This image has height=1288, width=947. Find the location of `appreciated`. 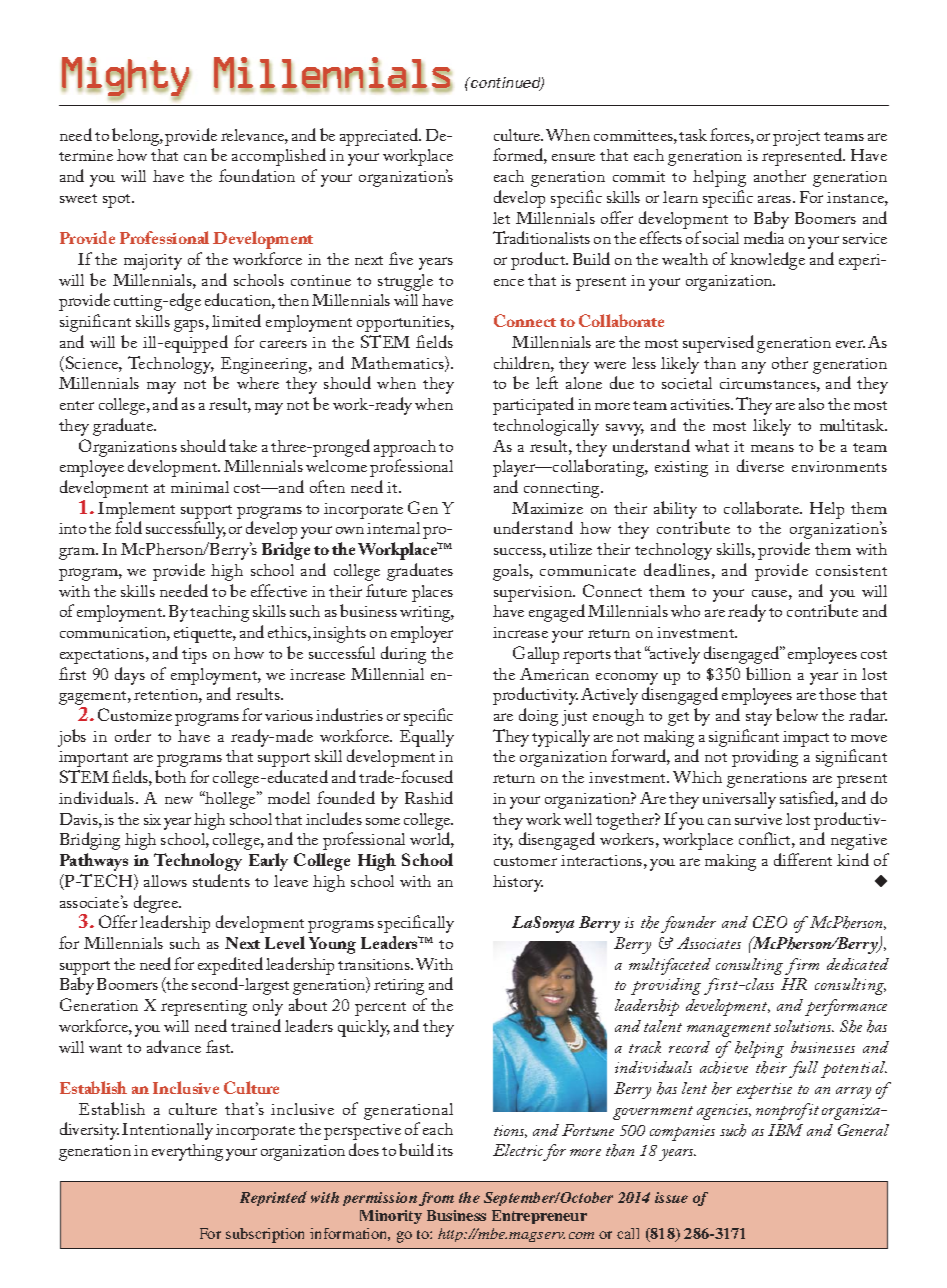

appreciated is located at coordinates (380, 137).
